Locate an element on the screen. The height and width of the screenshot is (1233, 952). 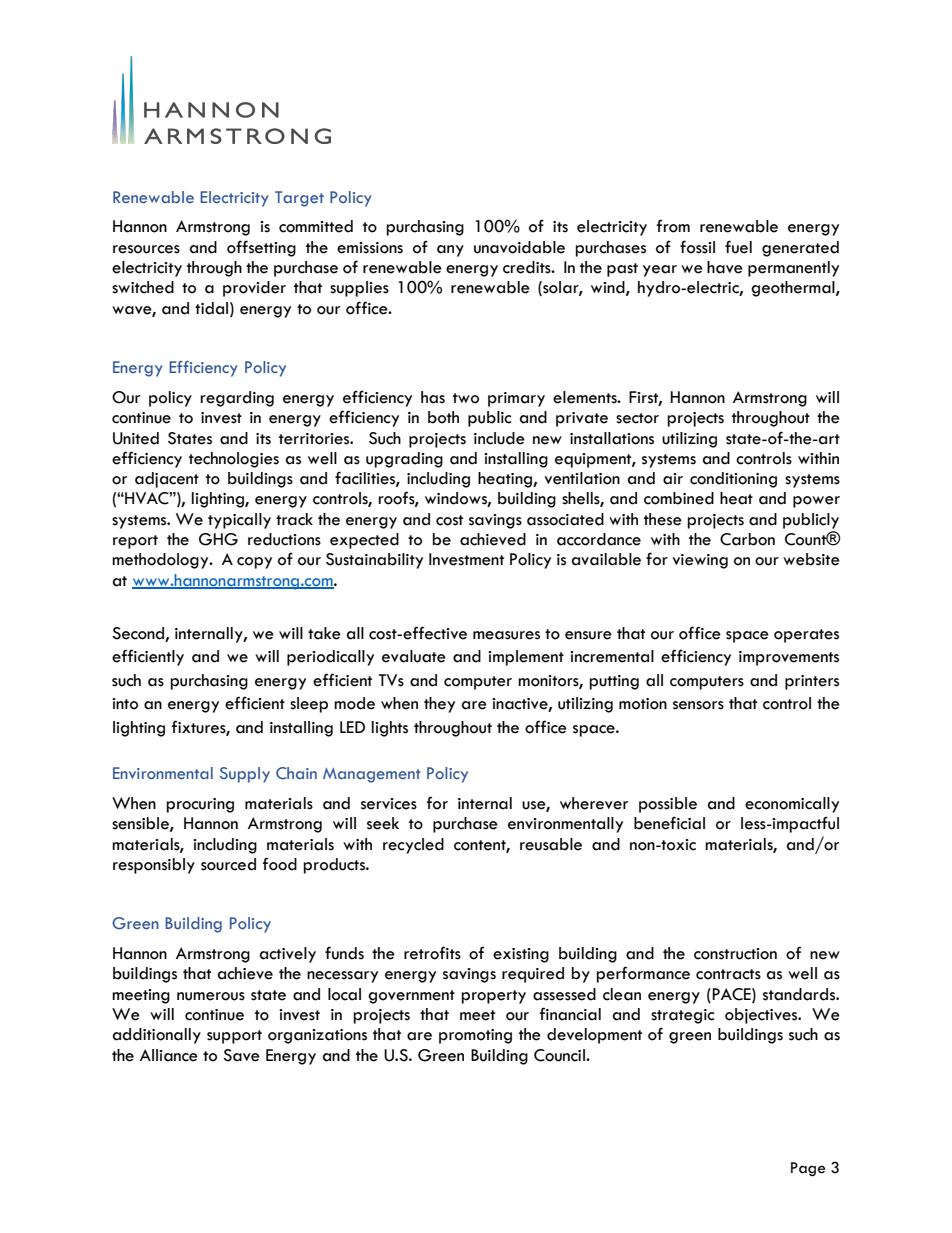
promoting is located at coordinates (475, 1036).
